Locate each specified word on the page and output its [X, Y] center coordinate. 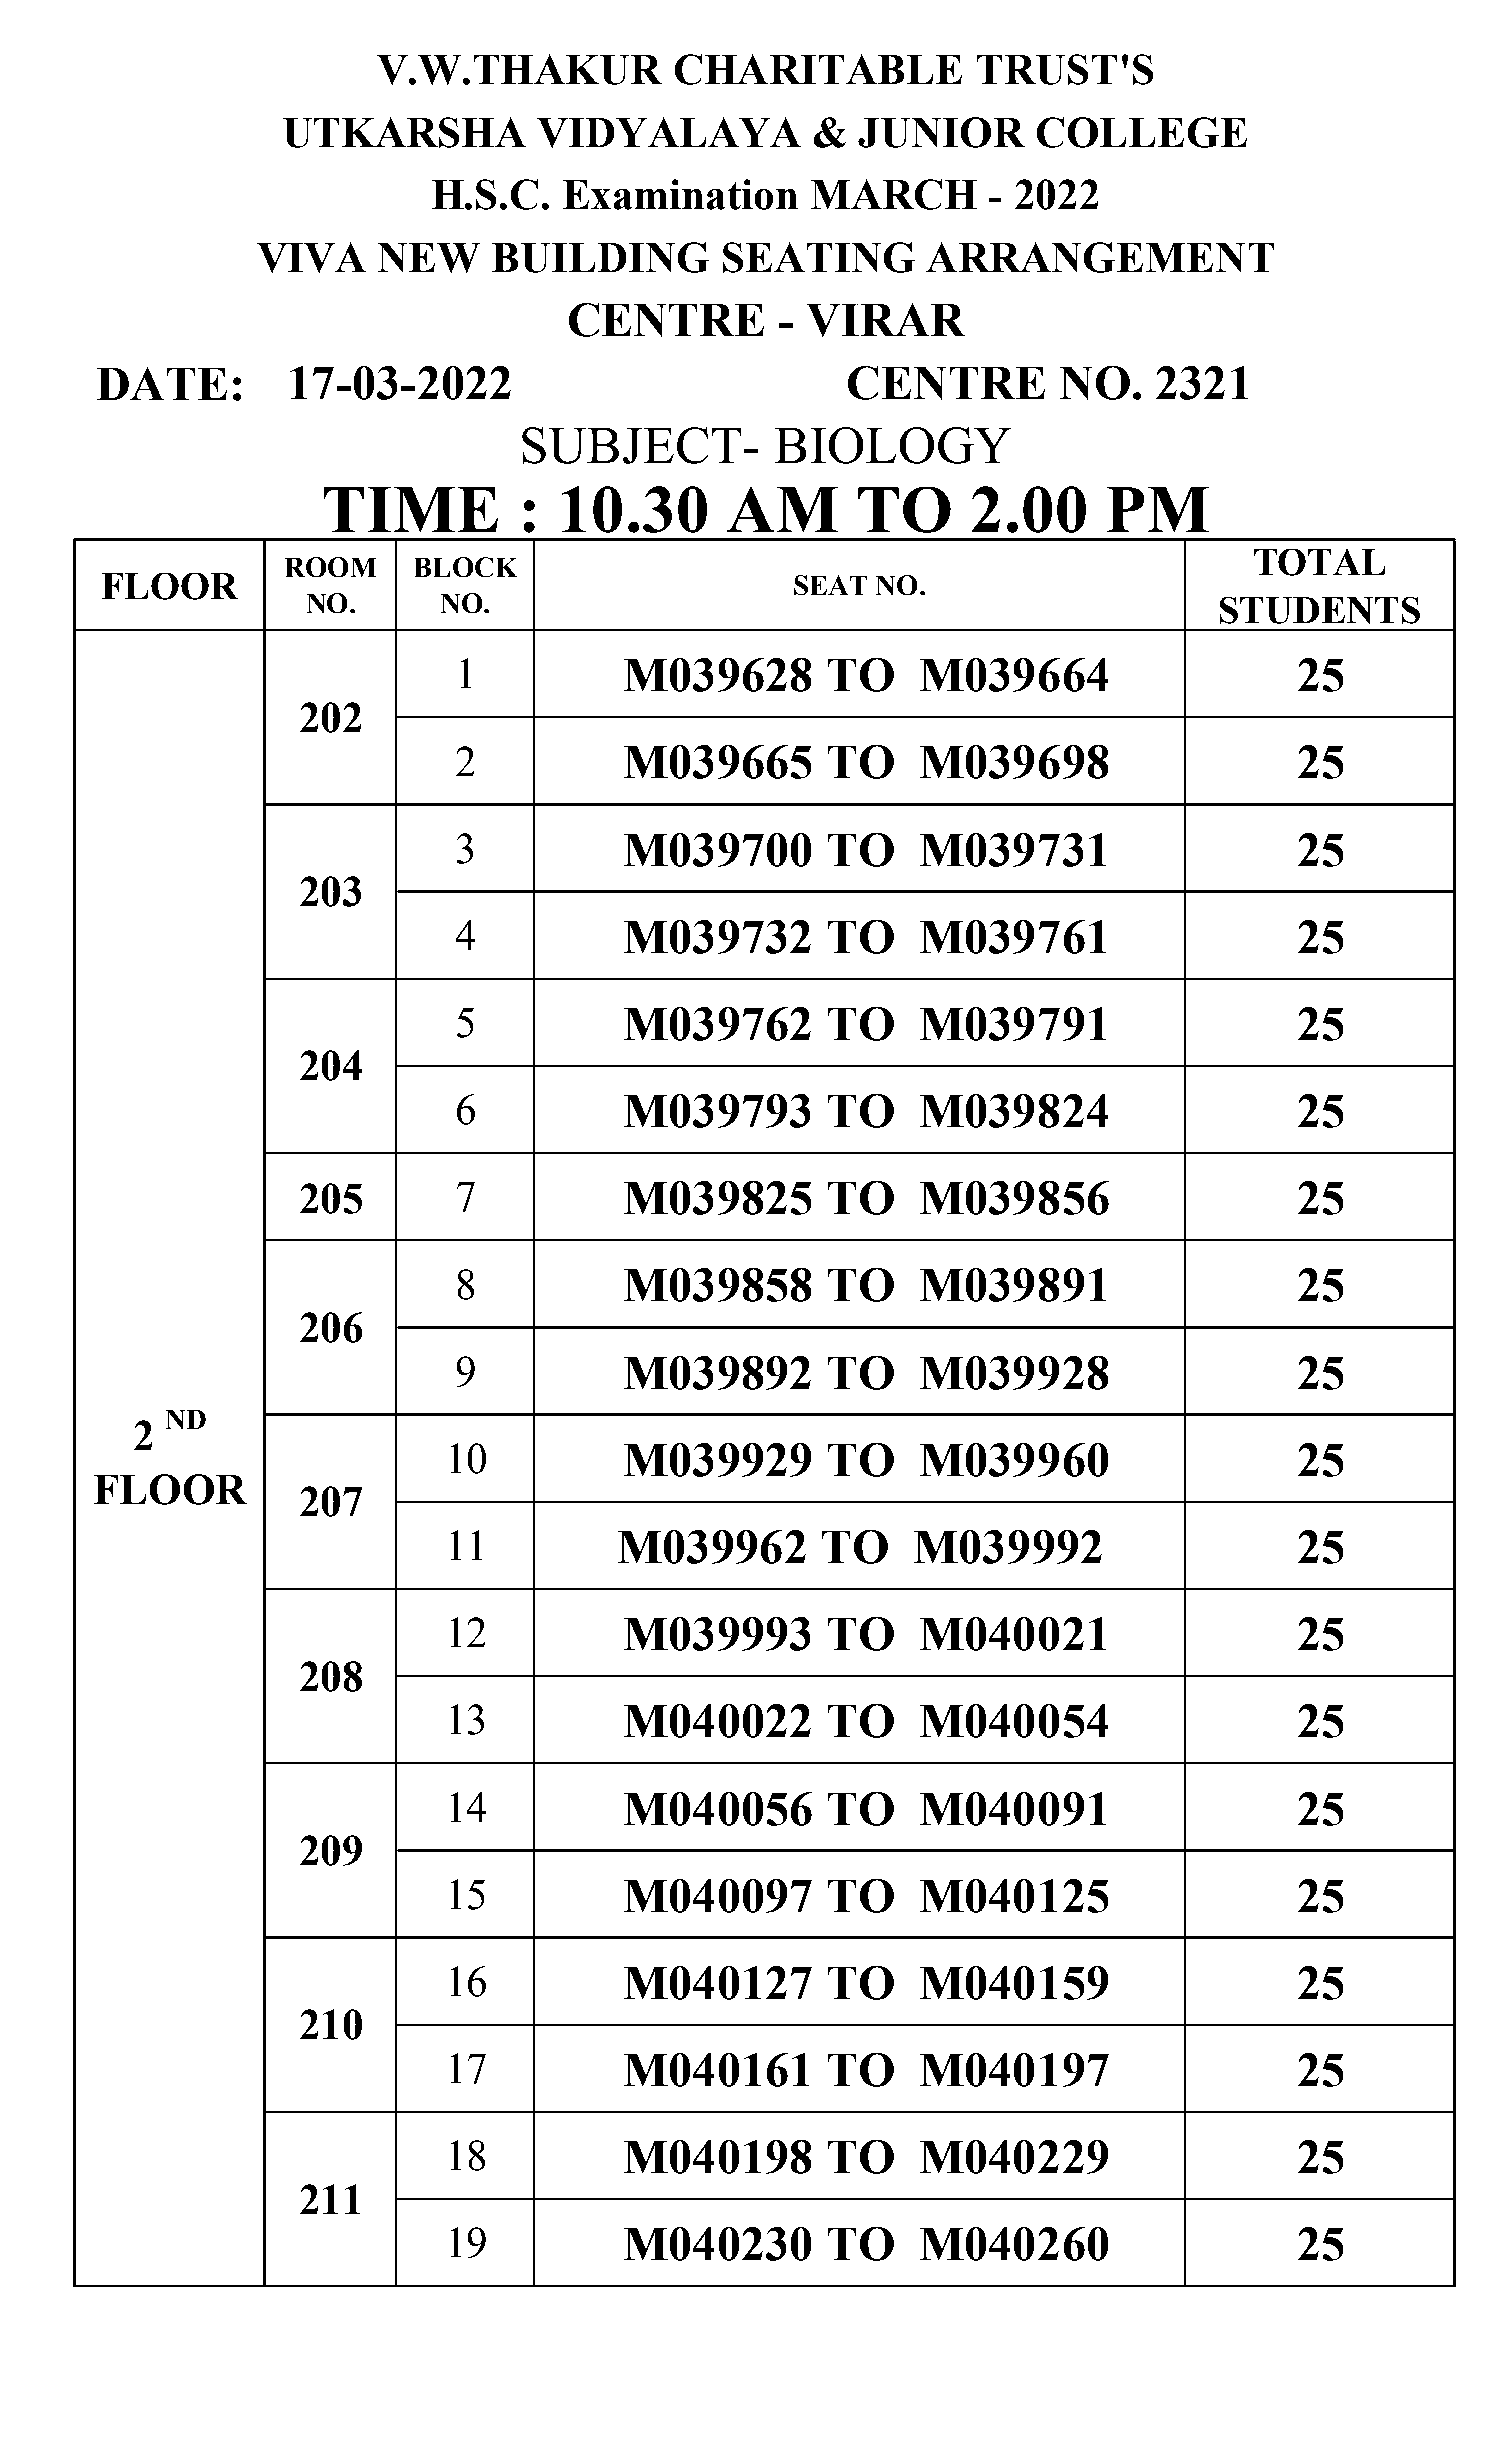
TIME [411, 509]
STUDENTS [1320, 610]
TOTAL [1319, 562]
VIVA [311, 257]
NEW [429, 258]
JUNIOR [941, 132]
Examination [680, 194]
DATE [162, 383]
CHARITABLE [818, 69]
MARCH [894, 194]
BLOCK [466, 567]
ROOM [330, 567]
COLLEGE [1142, 132]
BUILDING [600, 257]
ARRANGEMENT [1100, 257]
